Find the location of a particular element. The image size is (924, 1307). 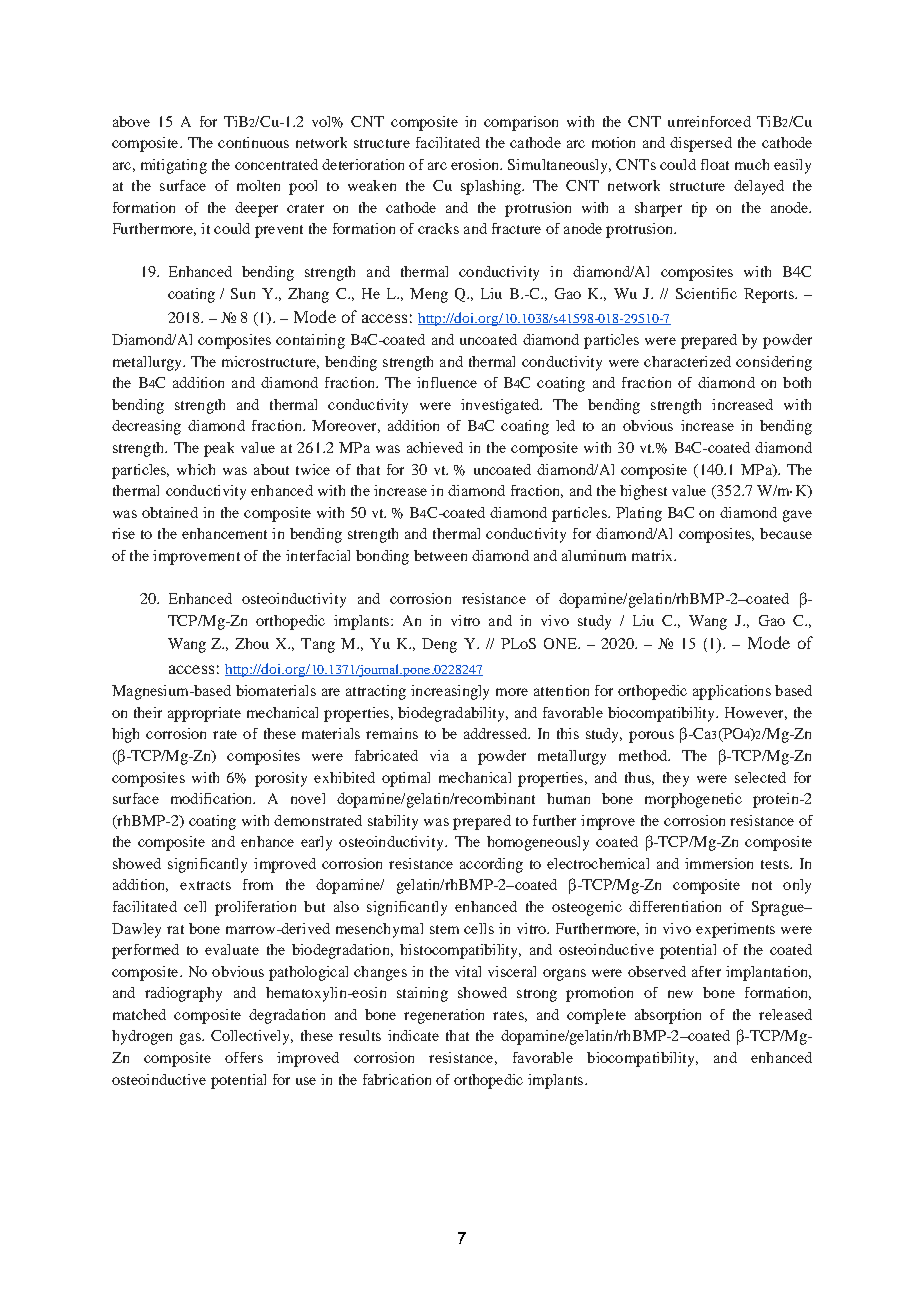

gas is located at coordinates (191, 1039).
